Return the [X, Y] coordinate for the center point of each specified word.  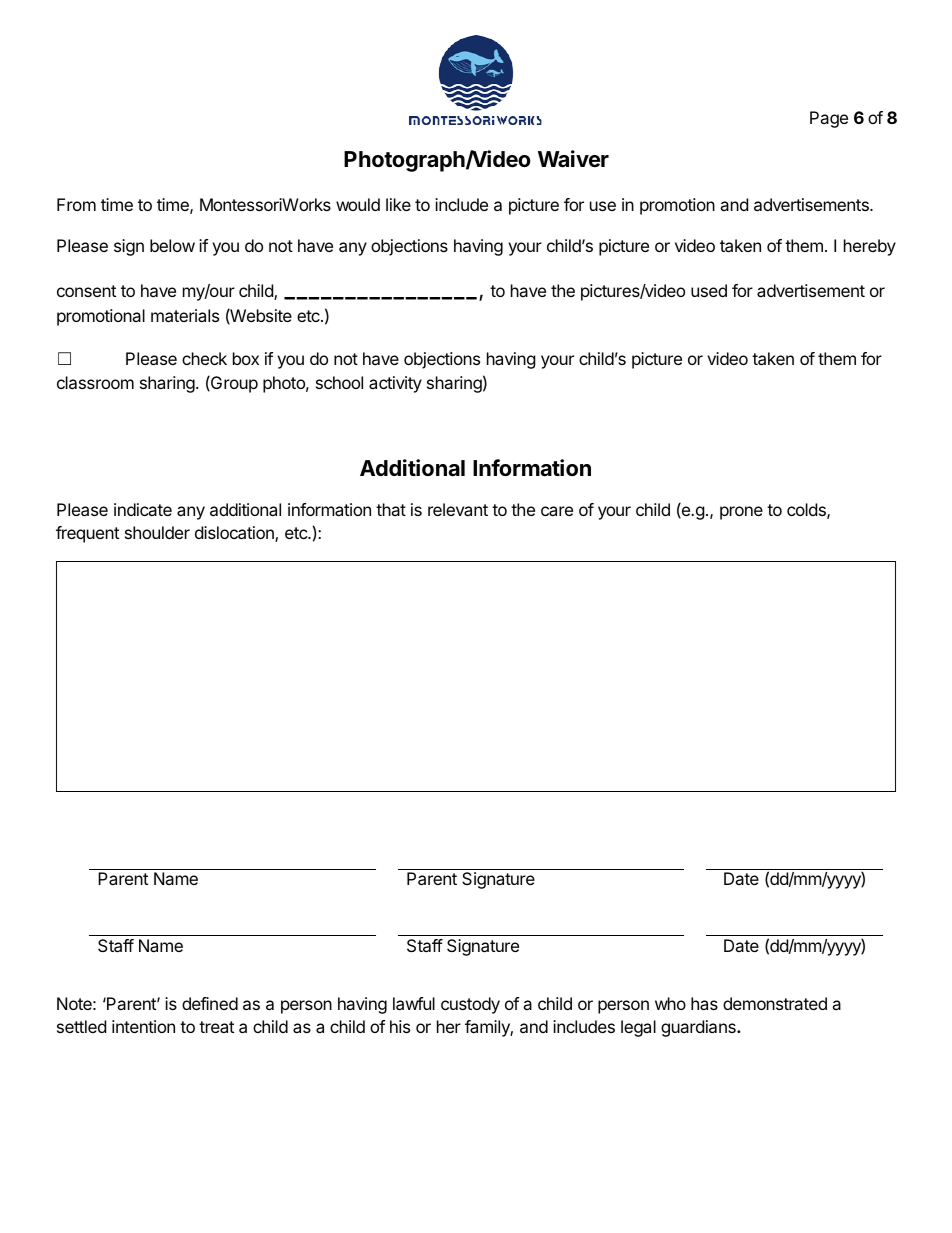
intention [143, 1026]
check [204, 358]
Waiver [573, 159]
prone [741, 513]
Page [829, 119]
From [76, 204]
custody [470, 1005]
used [709, 290]
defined [210, 1003]
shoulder [157, 532]
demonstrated [775, 1003]
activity [395, 384]
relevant [458, 509]
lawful [414, 1003]
